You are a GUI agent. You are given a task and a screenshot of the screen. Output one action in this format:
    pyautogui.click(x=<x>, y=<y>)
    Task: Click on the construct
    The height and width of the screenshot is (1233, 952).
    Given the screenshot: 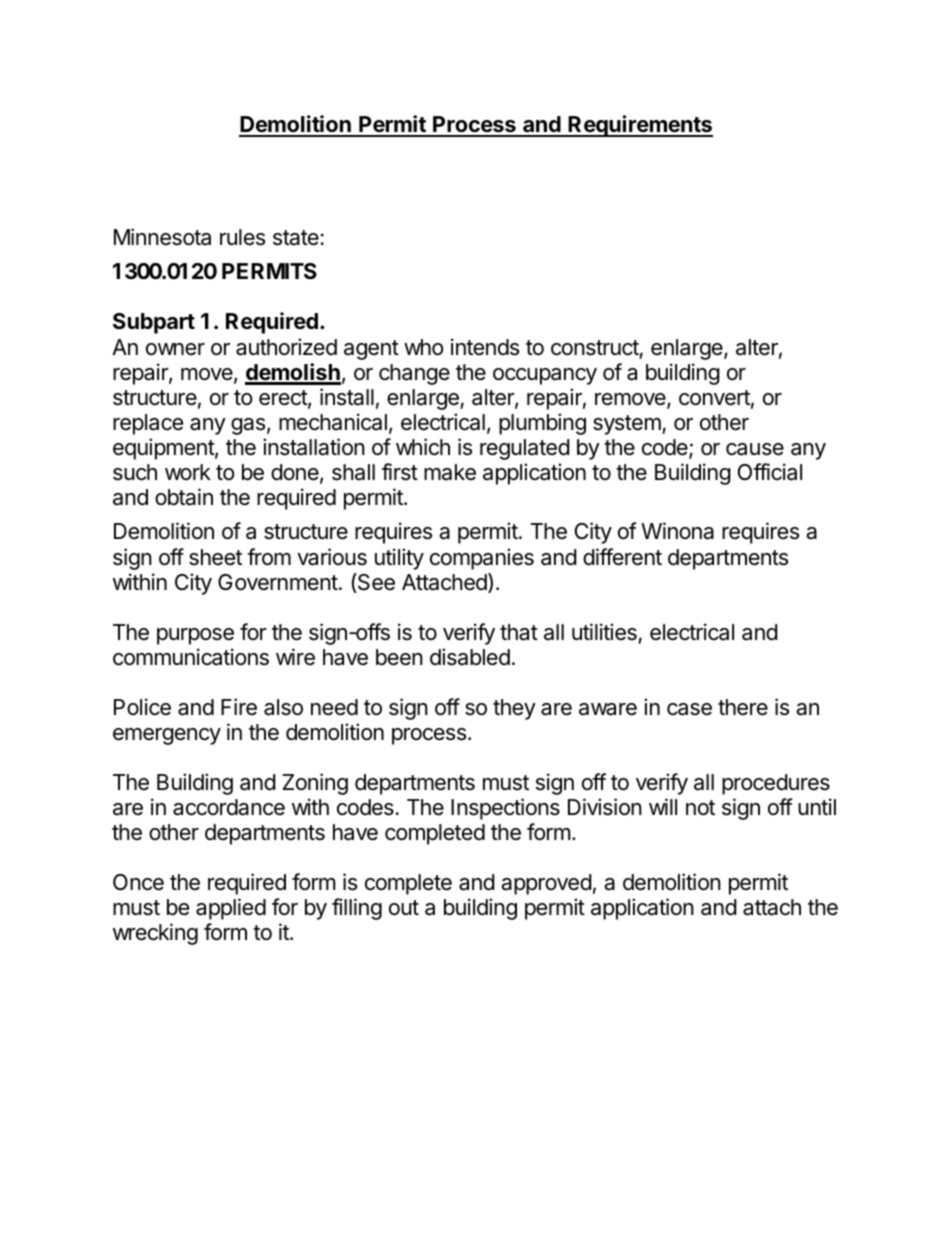 What is the action you would take?
    pyautogui.click(x=595, y=348)
